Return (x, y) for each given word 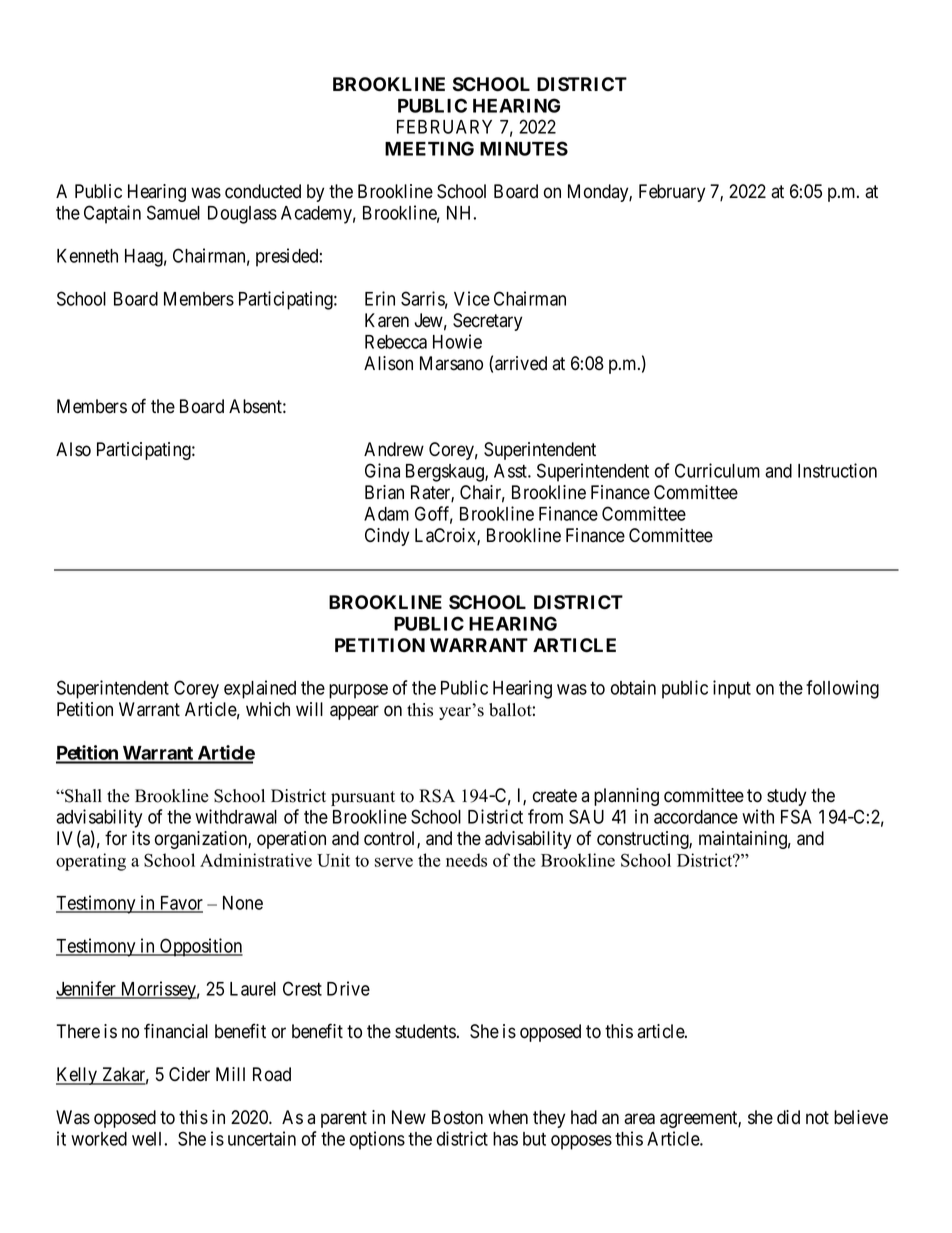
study (786, 797)
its (141, 838)
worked (99, 1139)
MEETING (429, 148)
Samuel (173, 212)
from (545, 816)
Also (73, 449)
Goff (434, 514)
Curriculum (717, 470)
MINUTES (524, 148)
